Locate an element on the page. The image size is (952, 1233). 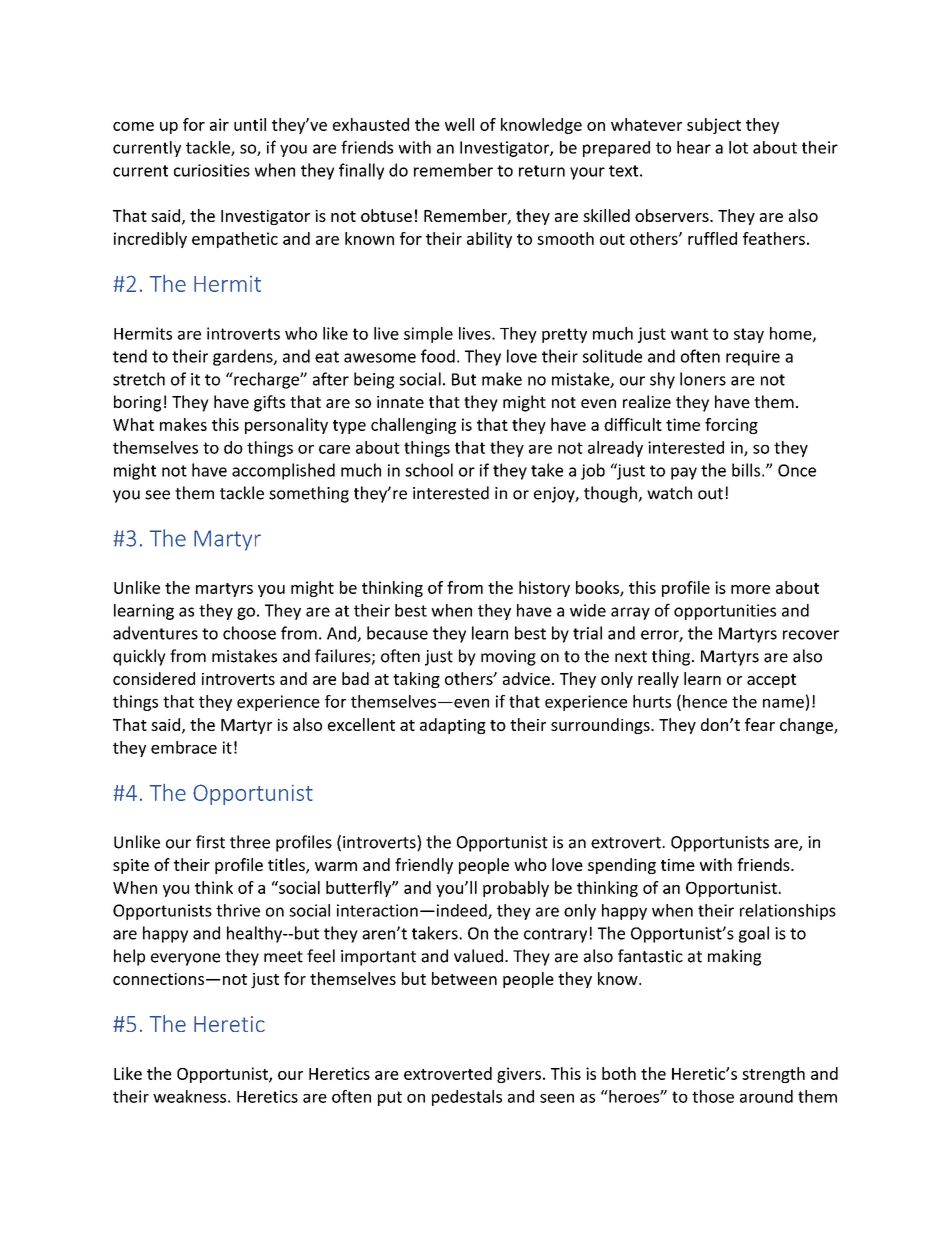
those is located at coordinates (713, 1096).
